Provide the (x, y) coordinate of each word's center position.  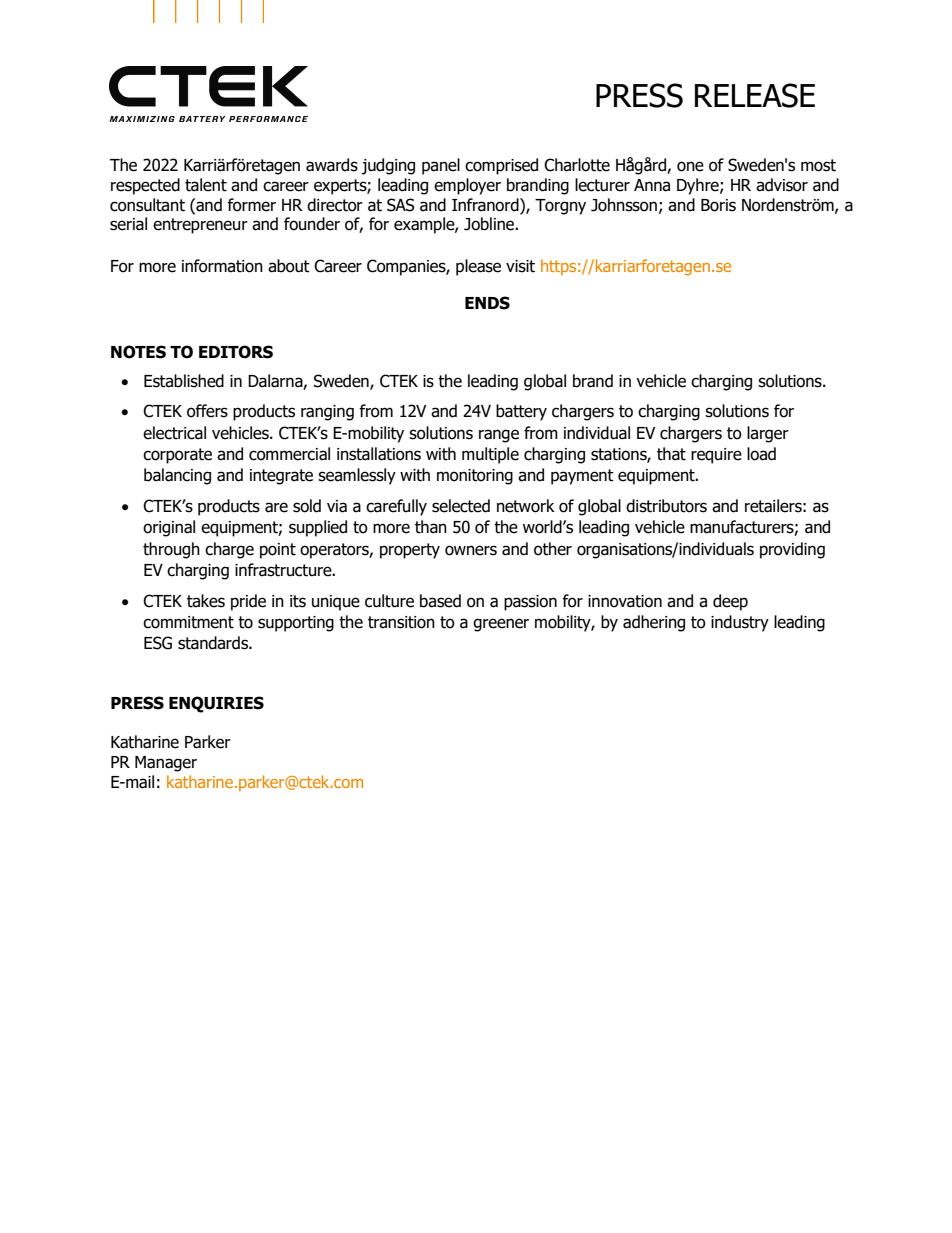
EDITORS (236, 352)
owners (471, 550)
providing (792, 550)
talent (206, 185)
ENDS (487, 303)
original (169, 528)
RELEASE (755, 95)
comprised (501, 166)
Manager (166, 764)
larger (768, 434)
